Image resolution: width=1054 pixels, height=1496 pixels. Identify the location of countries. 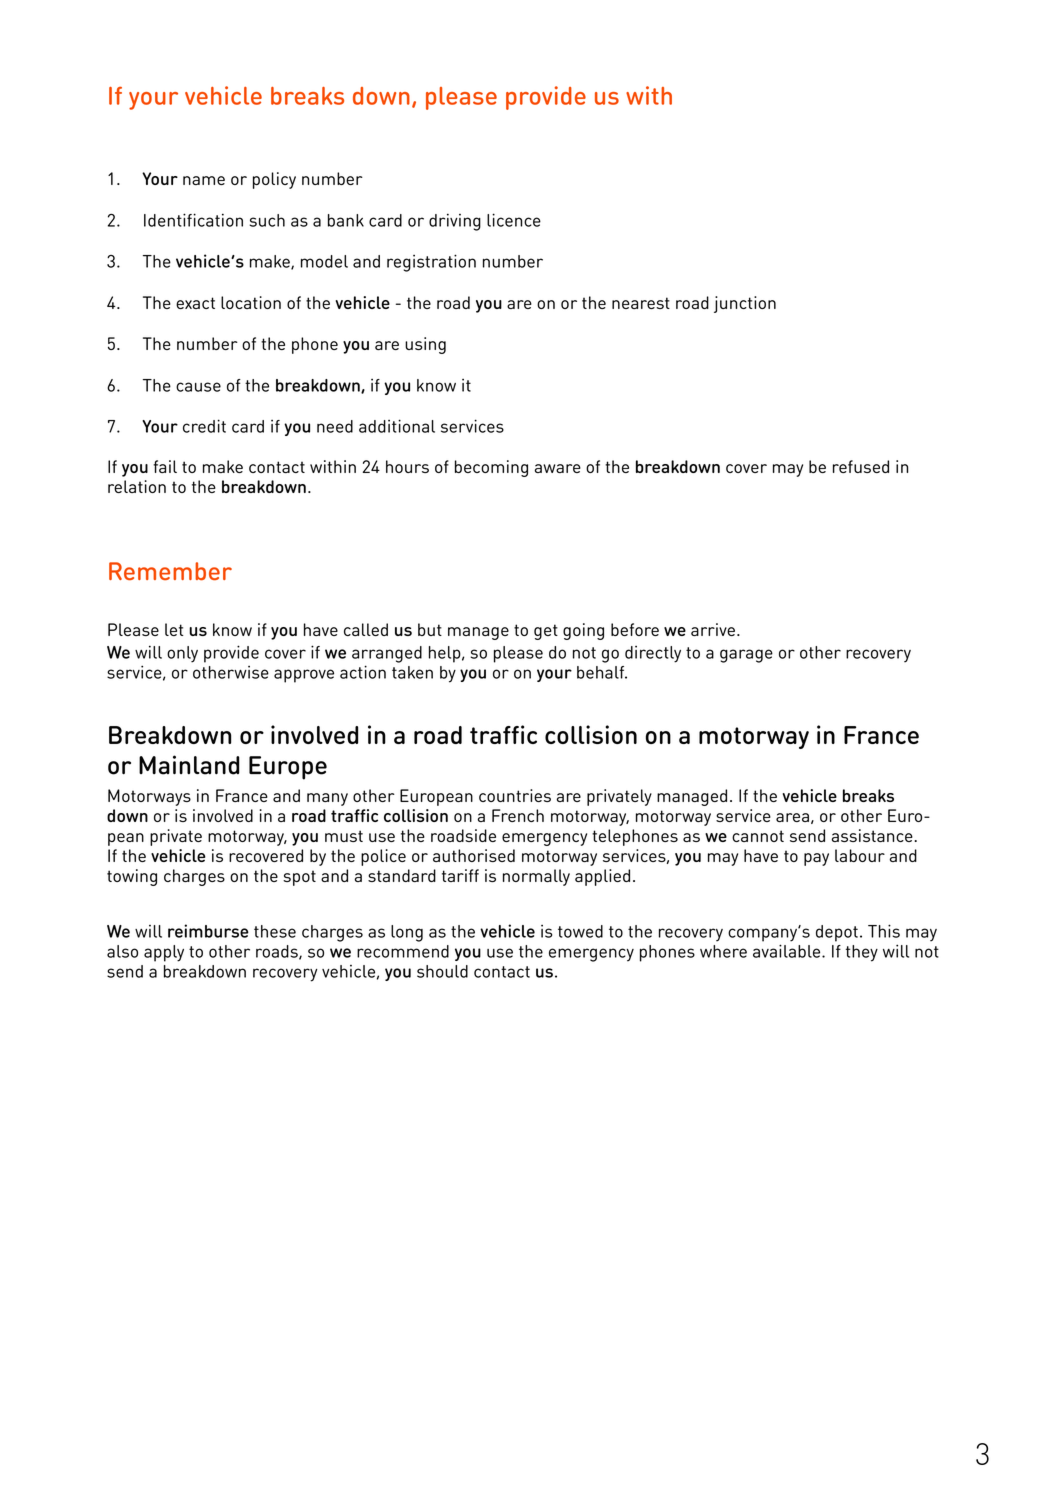
(515, 795).
